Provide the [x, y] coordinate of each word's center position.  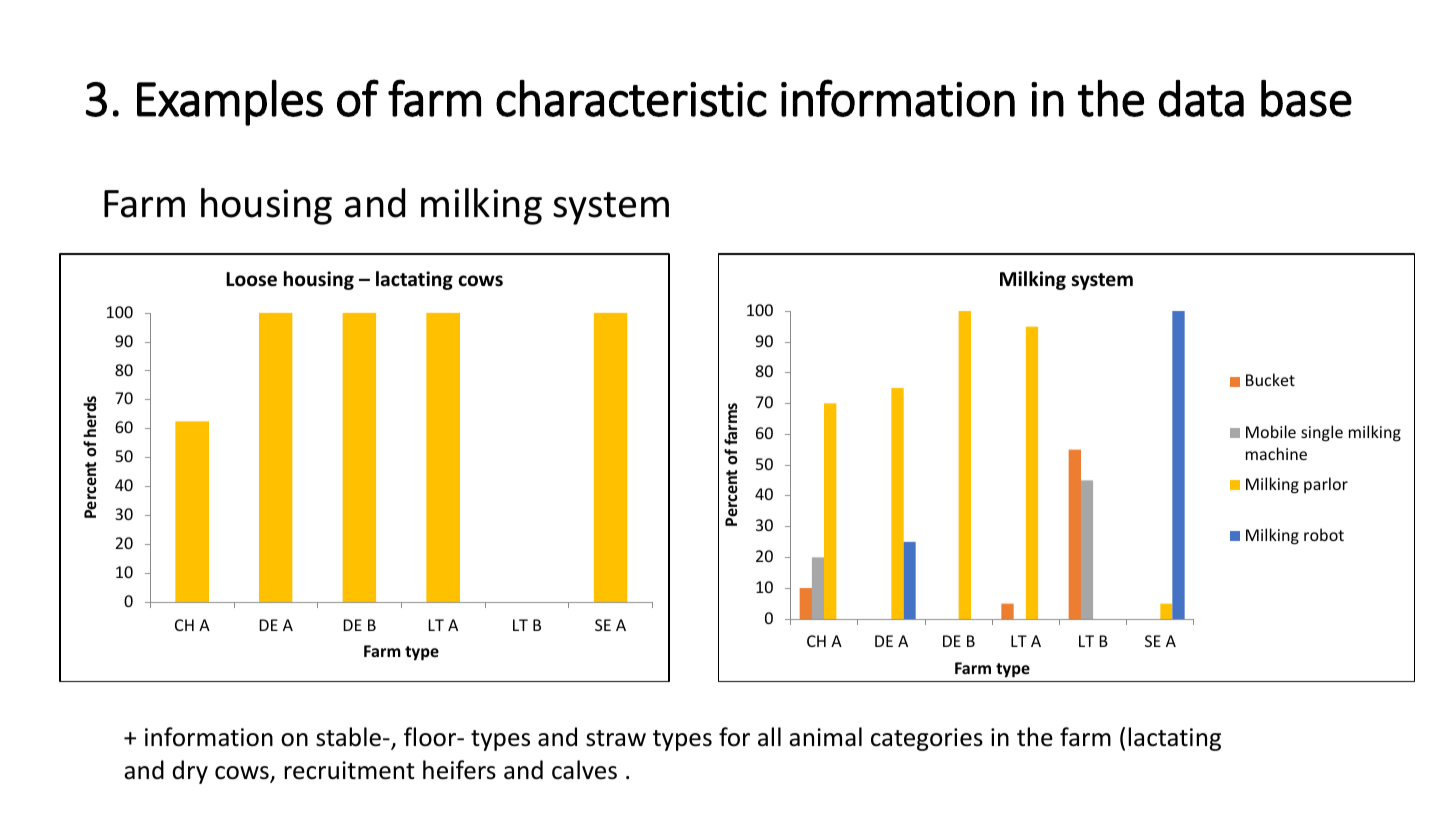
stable [348, 737]
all [769, 737]
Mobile [1271, 431]
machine [1276, 453]
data [1201, 98]
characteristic [631, 98]
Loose [251, 279]
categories [927, 739]
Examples [230, 103]
